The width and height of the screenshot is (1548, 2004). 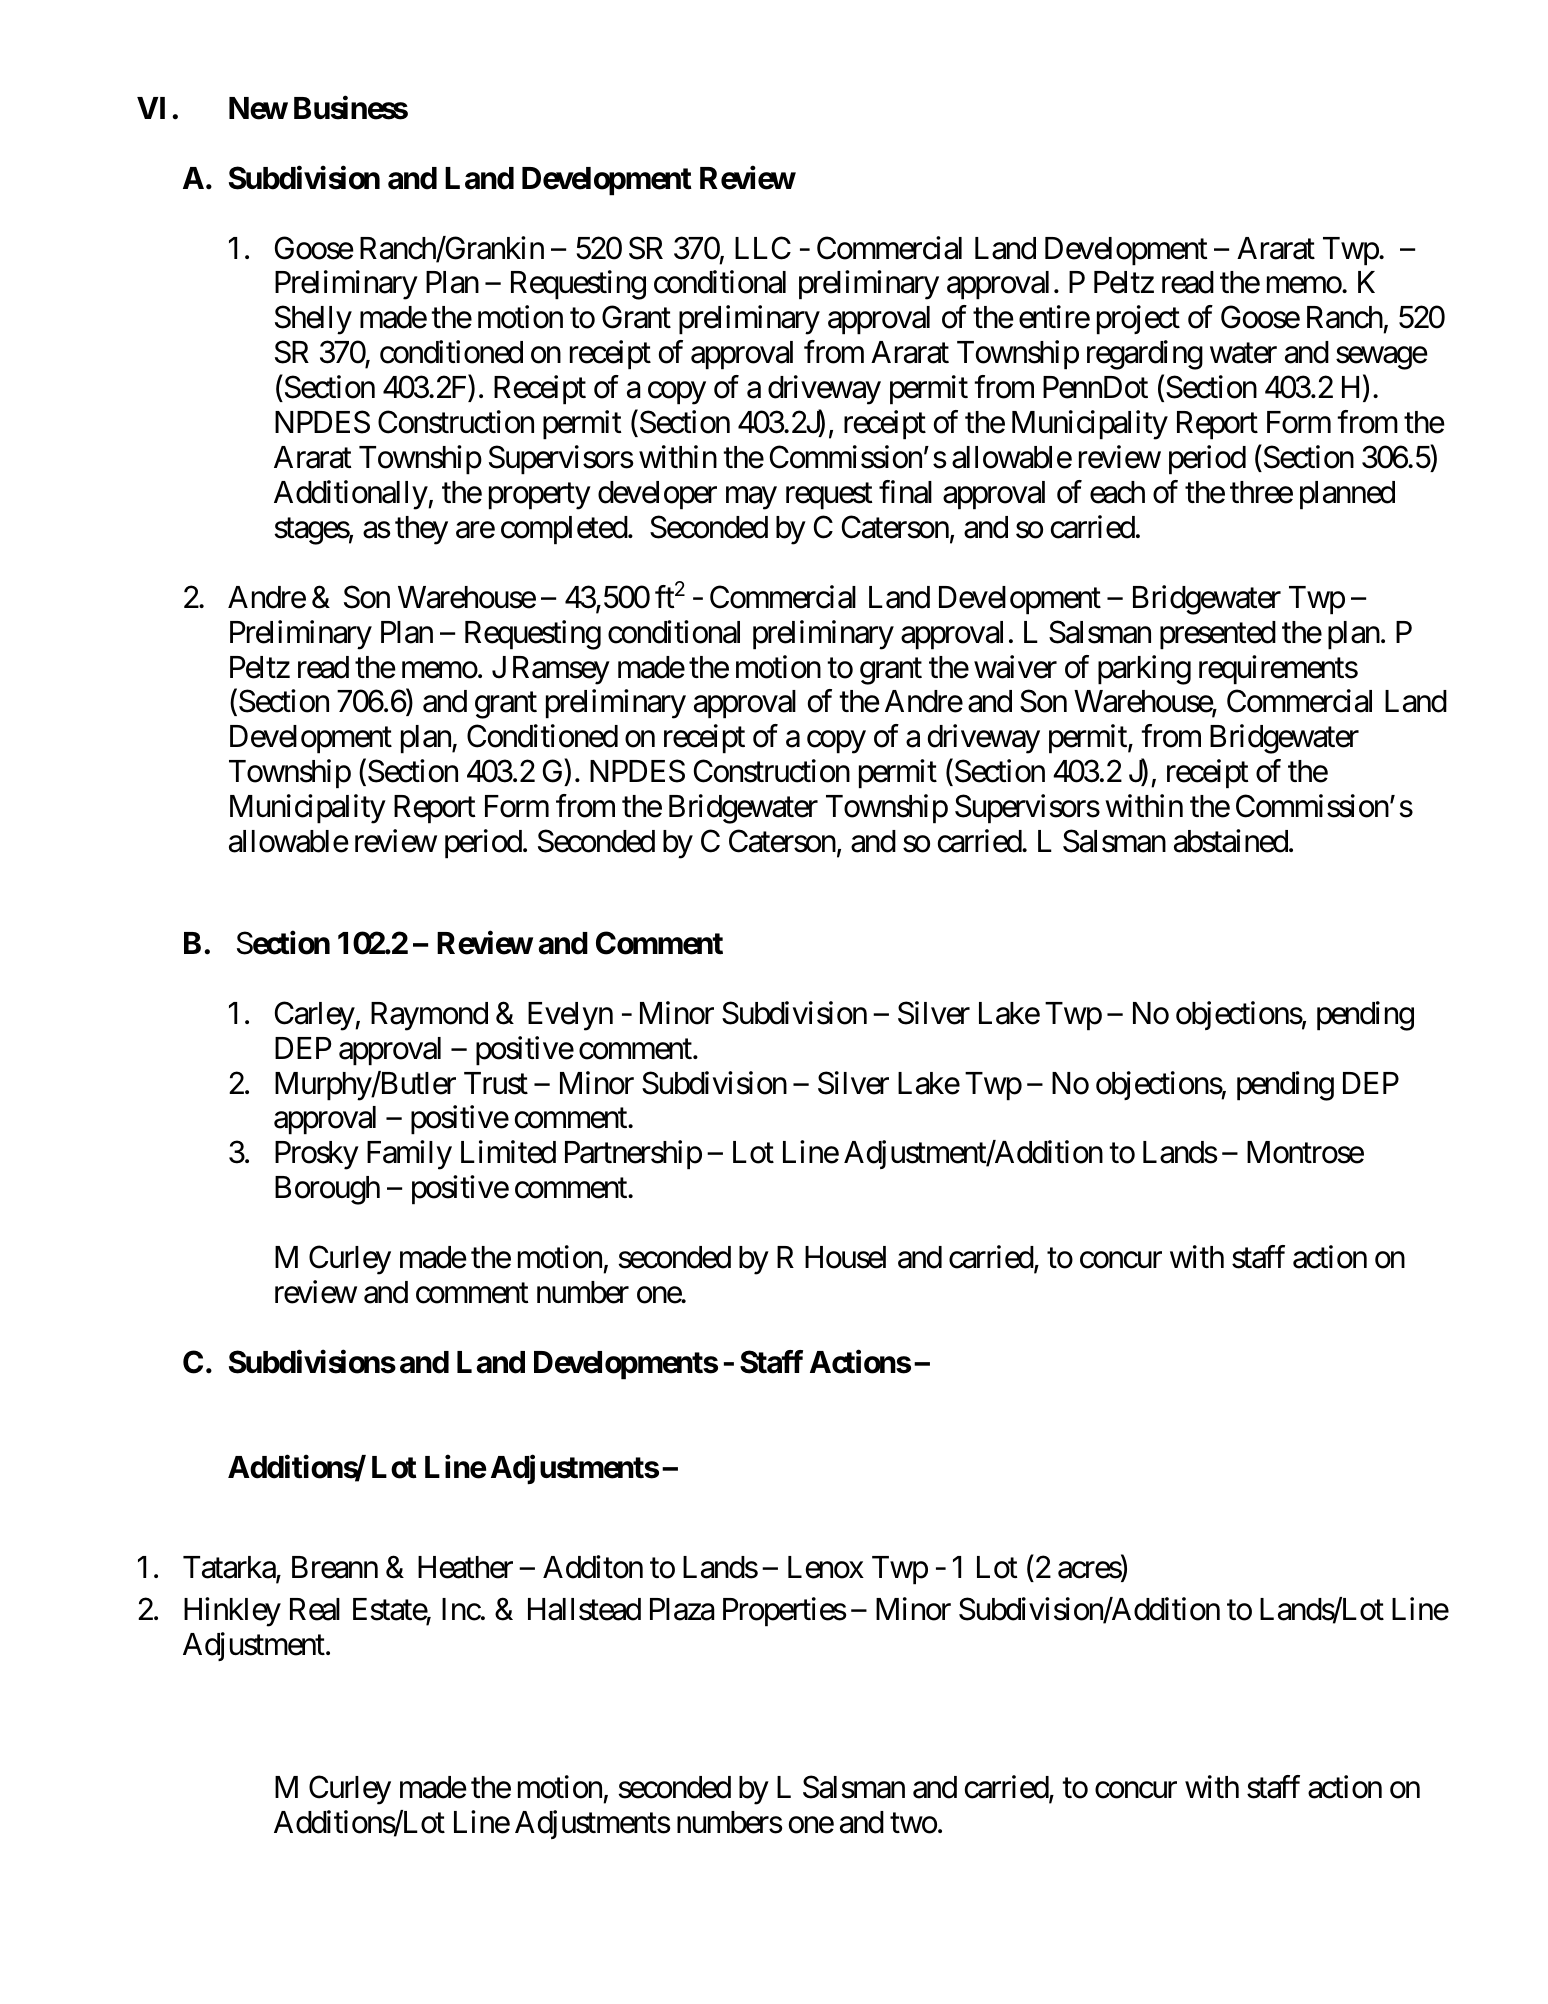 What do you see at coordinates (561, 670) in the screenshot?
I see `Ramsey` at bounding box center [561, 670].
